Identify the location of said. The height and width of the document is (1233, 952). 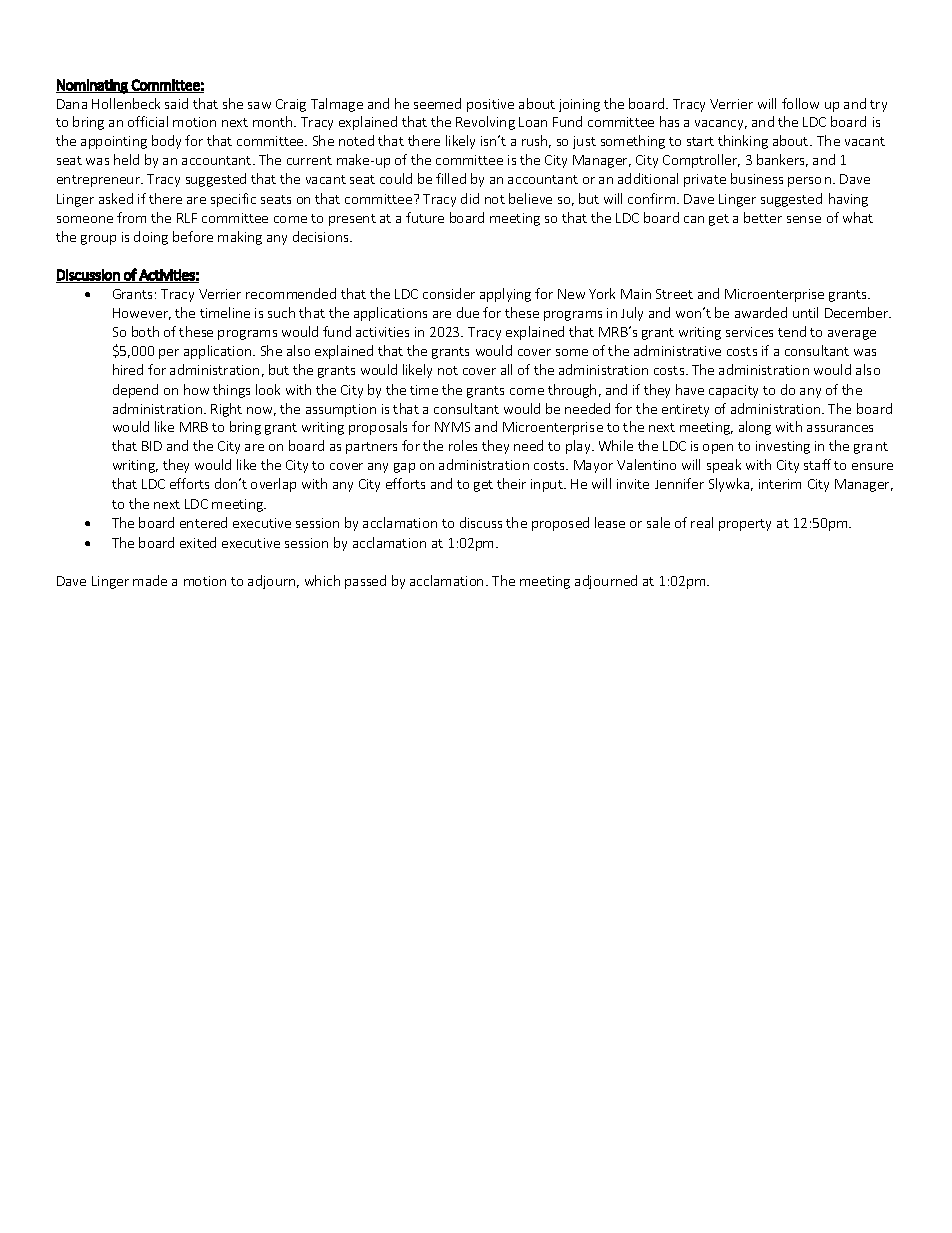
(176, 103).
